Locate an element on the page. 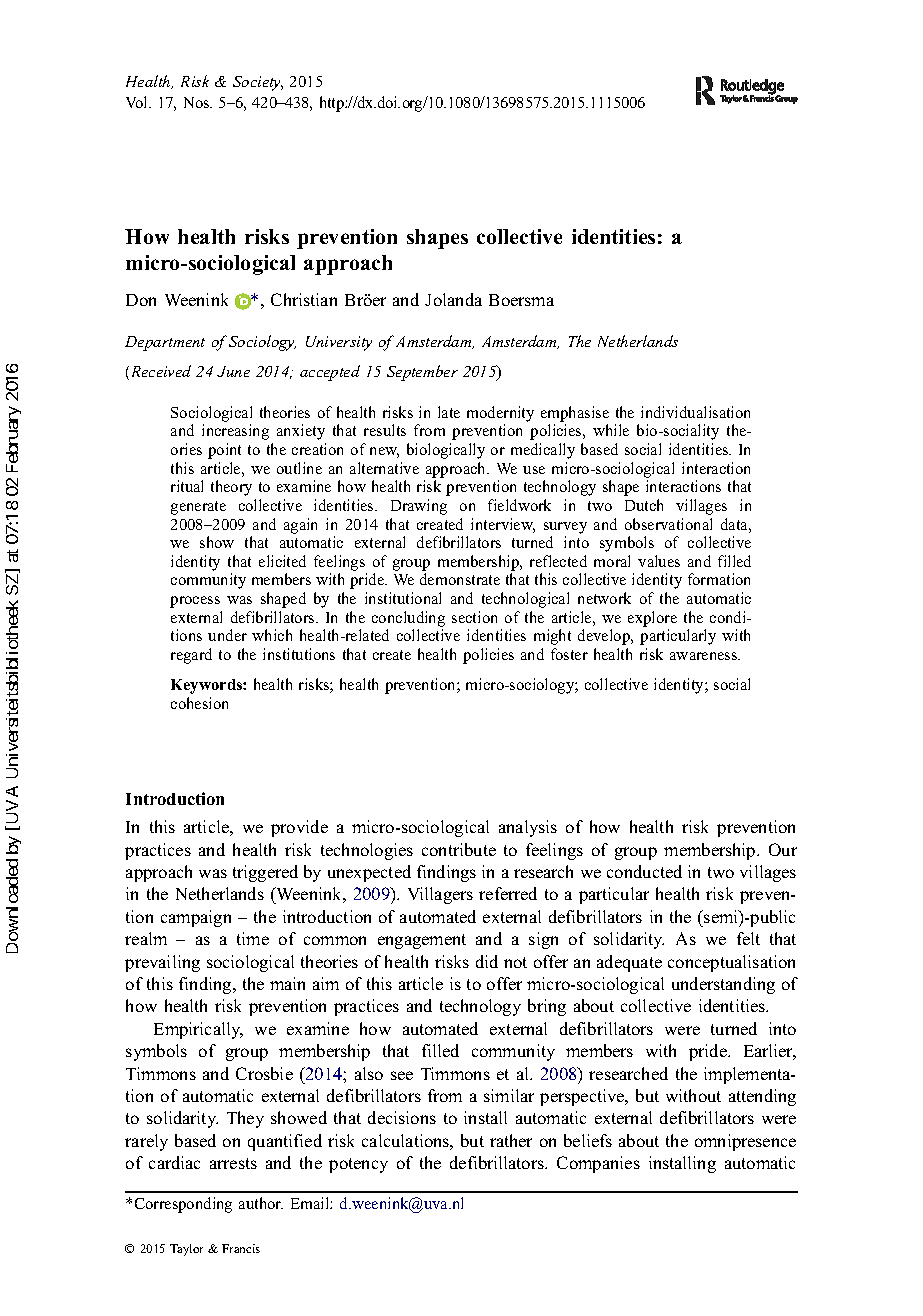 Image resolution: width=923 pixels, height=1316 pixels. September is located at coordinates (422, 373).
